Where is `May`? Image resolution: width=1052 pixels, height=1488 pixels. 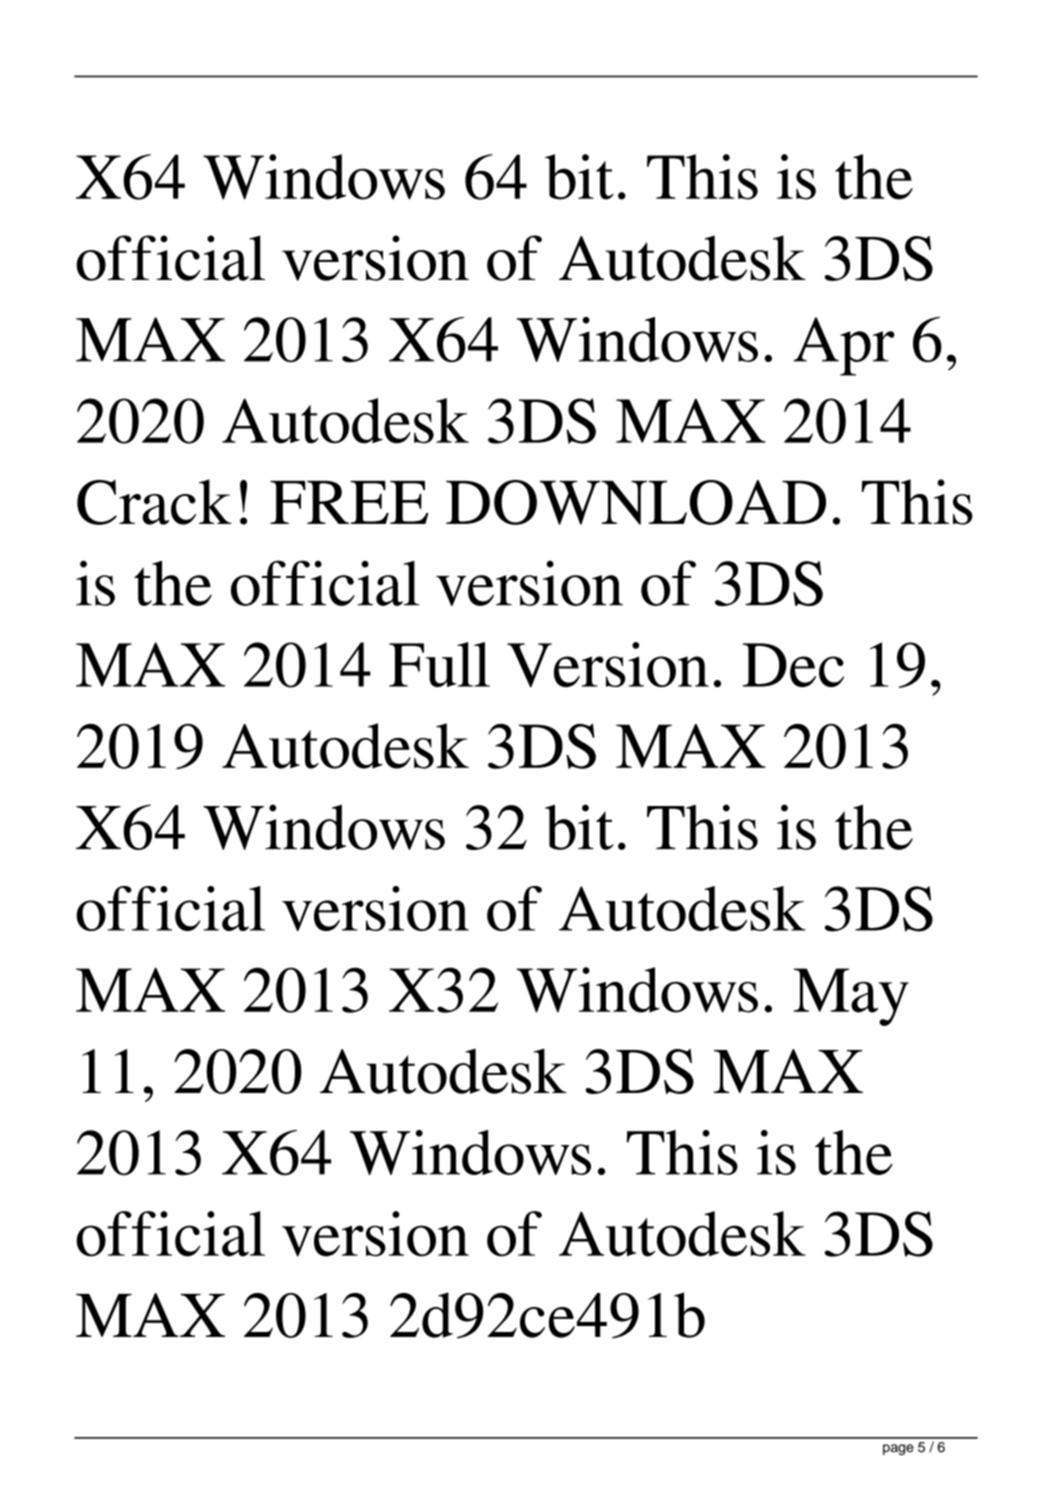 May is located at coordinates (851, 997).
